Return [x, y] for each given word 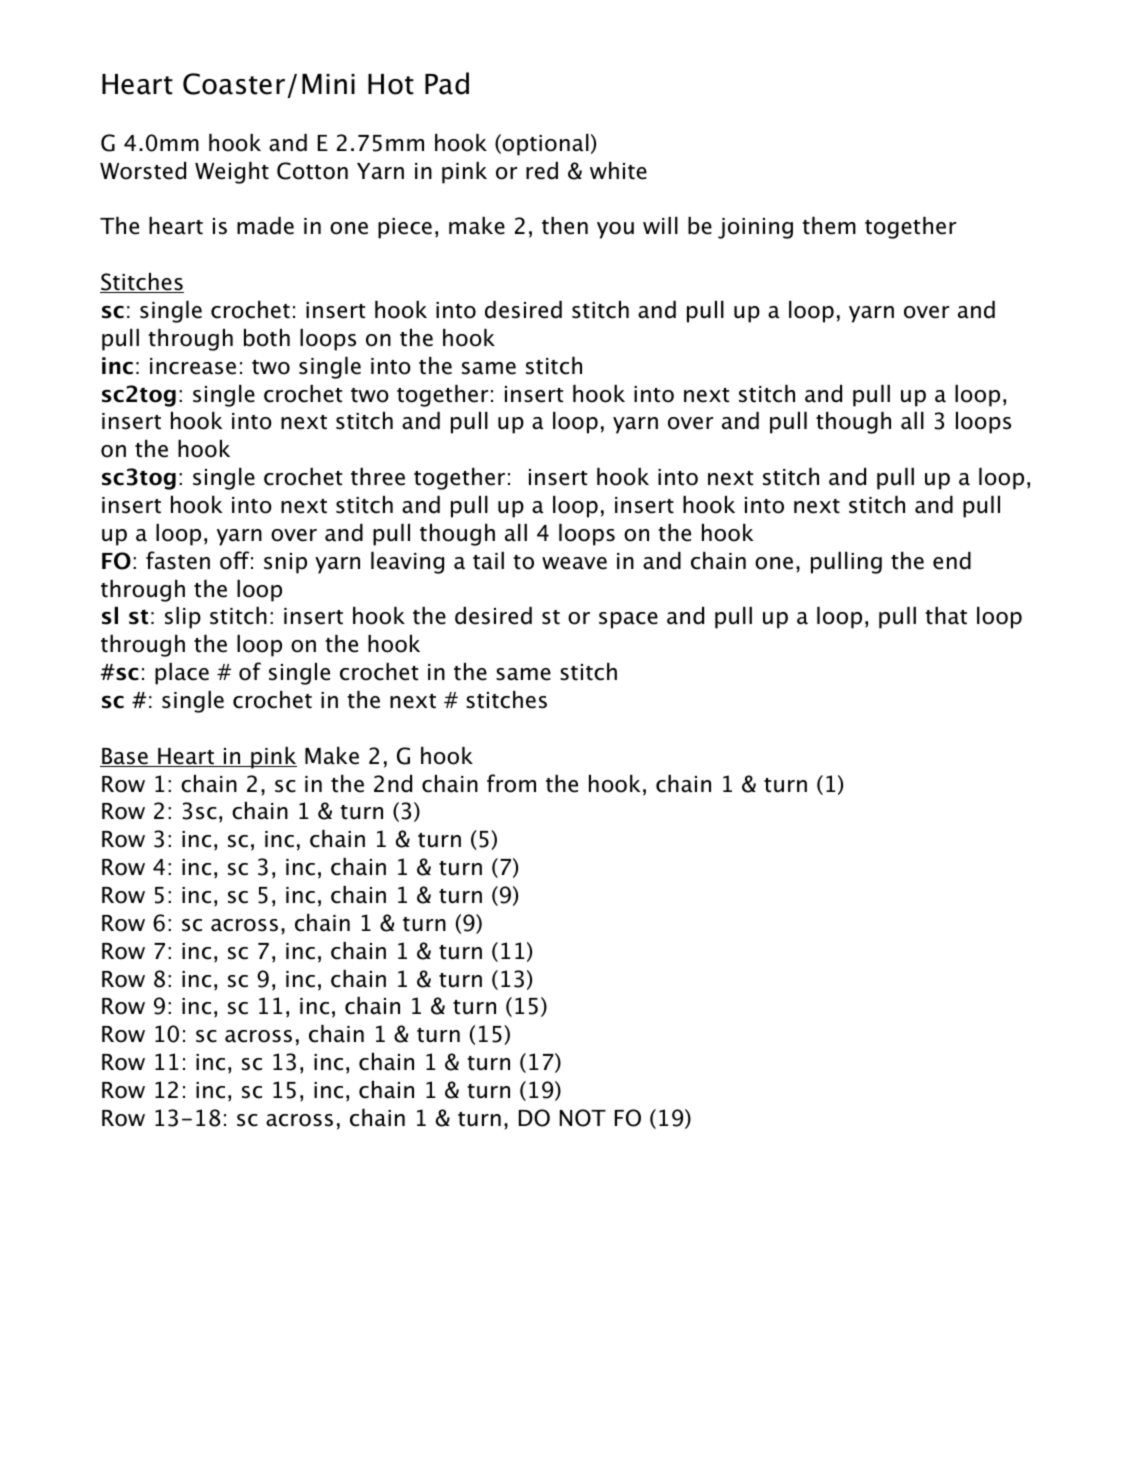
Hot [391, 84]
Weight [232, 173]
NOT [583, 1118]
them [829, 226]
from [511, 783]
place [182, 674]
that [946, 616]
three [378, 477]
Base [125, 757]
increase [193, 366]
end [952, 561]
